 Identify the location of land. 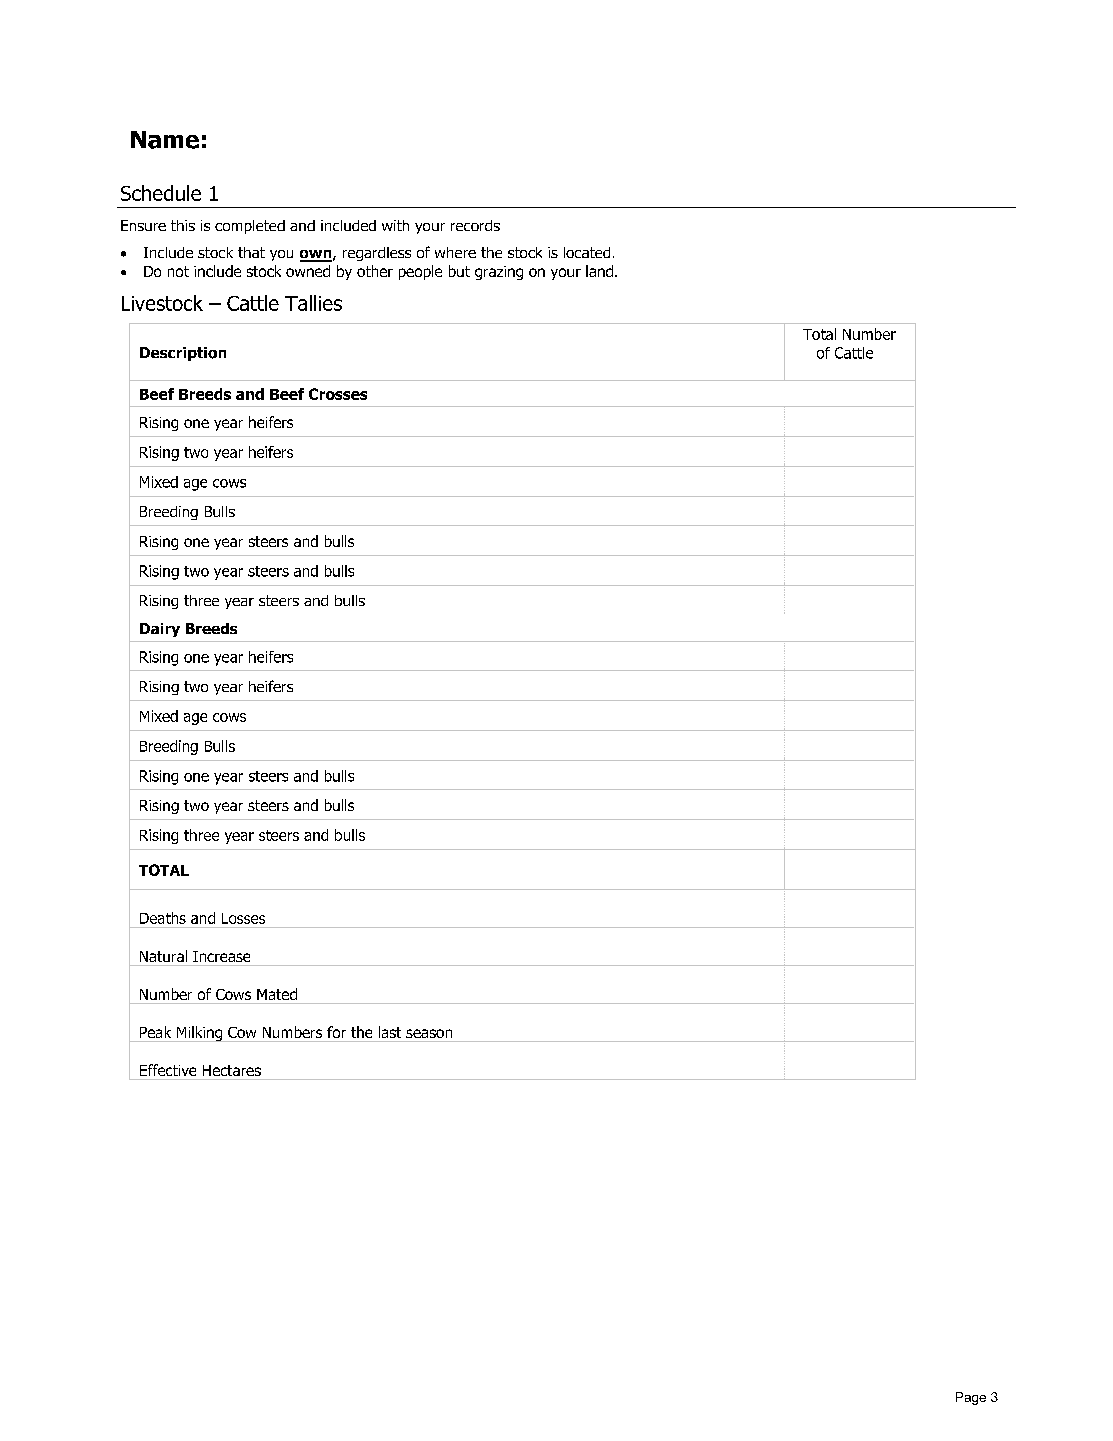
(601, 271).
